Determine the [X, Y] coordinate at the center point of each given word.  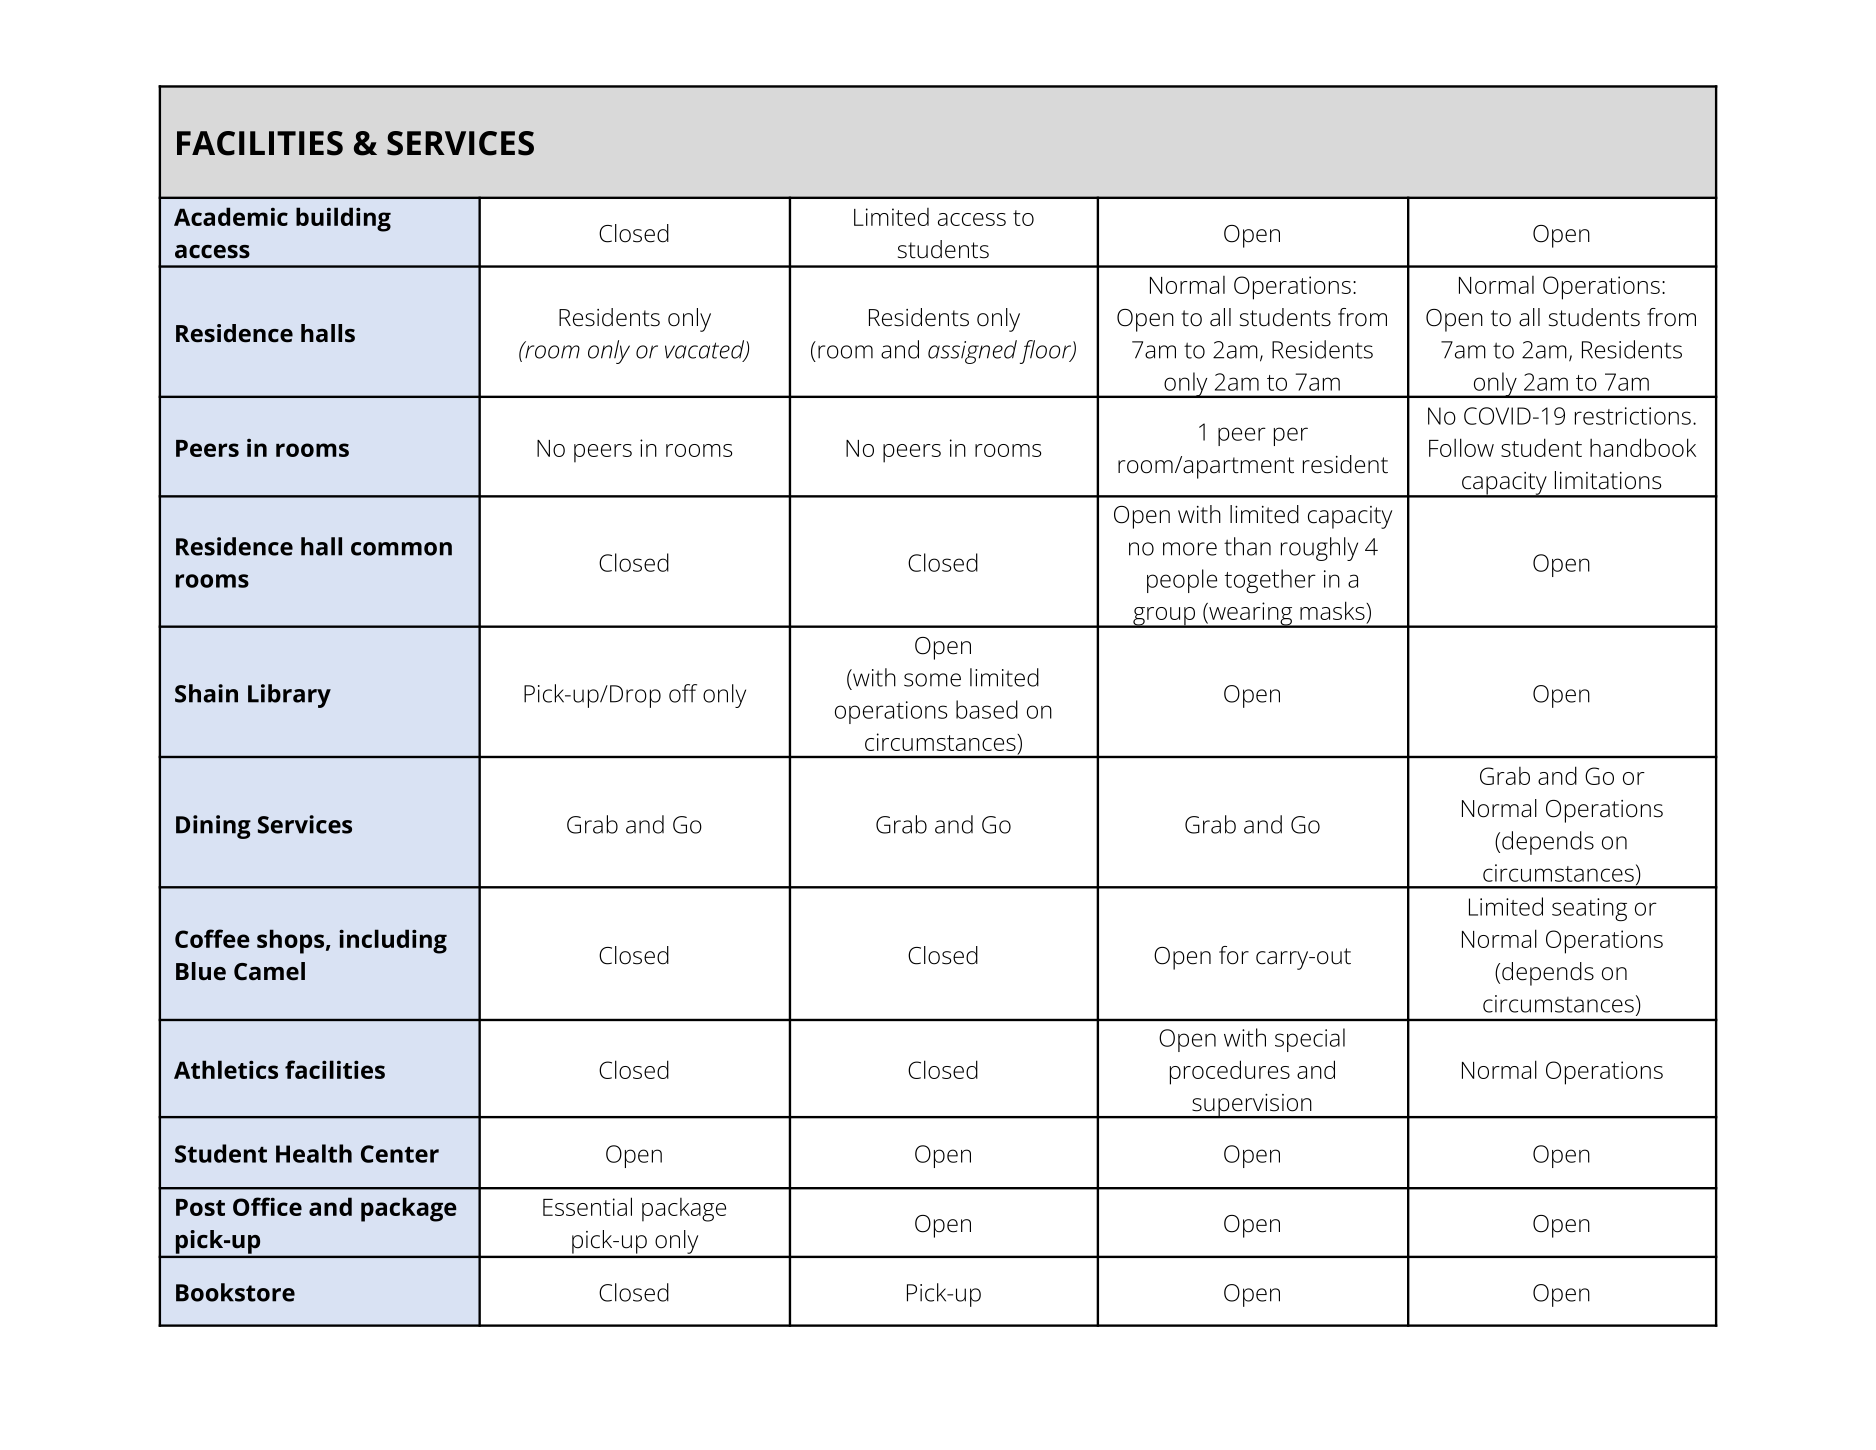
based [987, 709]
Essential [587, 1206]
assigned [972, 352]
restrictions [1633, 416]
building [343, 219]
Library [289, 696]
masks [1333, 610]
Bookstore [235, 1292]
